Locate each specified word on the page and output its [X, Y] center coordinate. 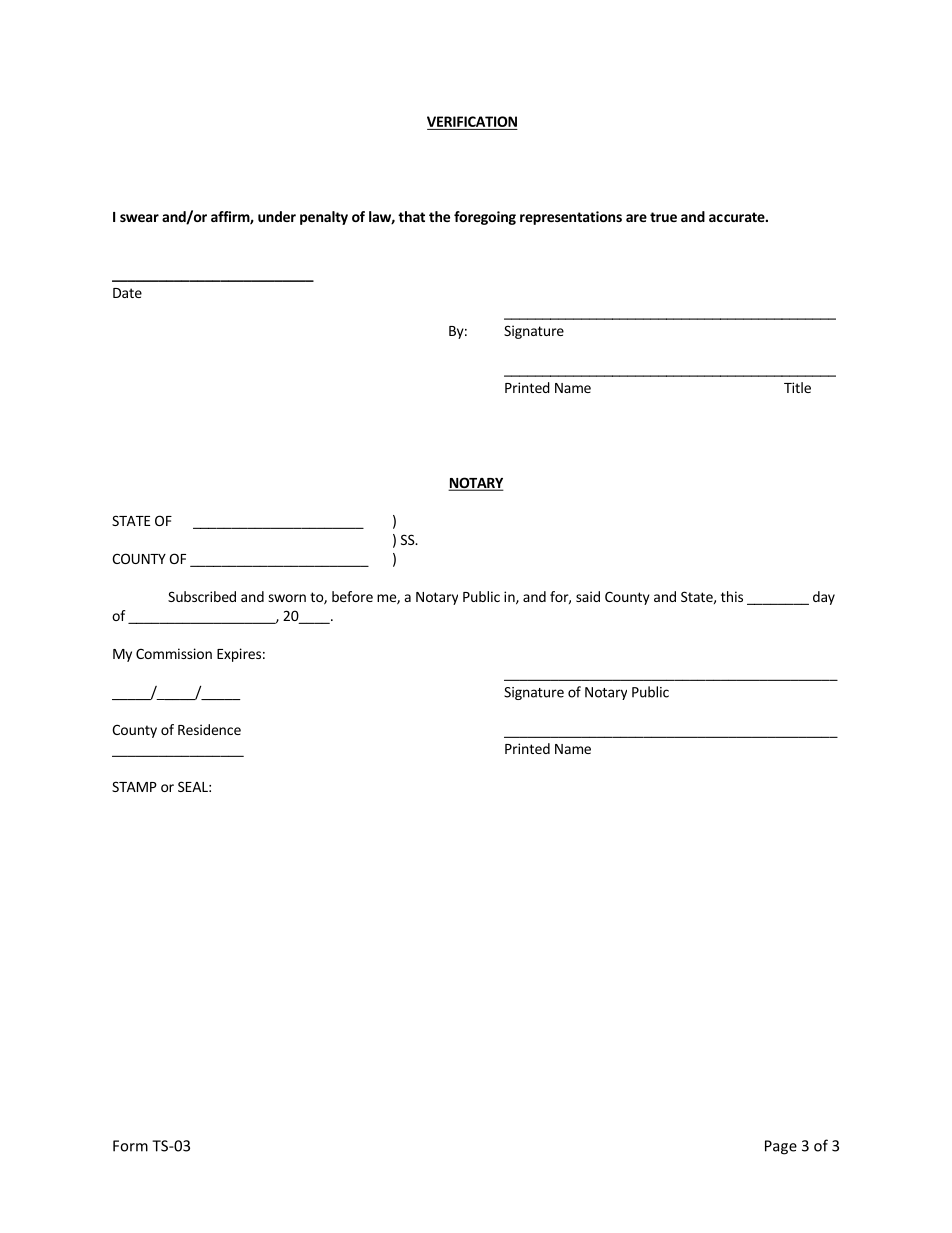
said [588, 596]
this [732, 596]
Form [130, 1146]
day [824, 598]
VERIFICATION [472, 121]
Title [797, 387]
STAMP [134, 786]
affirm [231, 218]
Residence [209, 729]
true [663, 217]
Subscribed [202, 596]
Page [781, 1147]
